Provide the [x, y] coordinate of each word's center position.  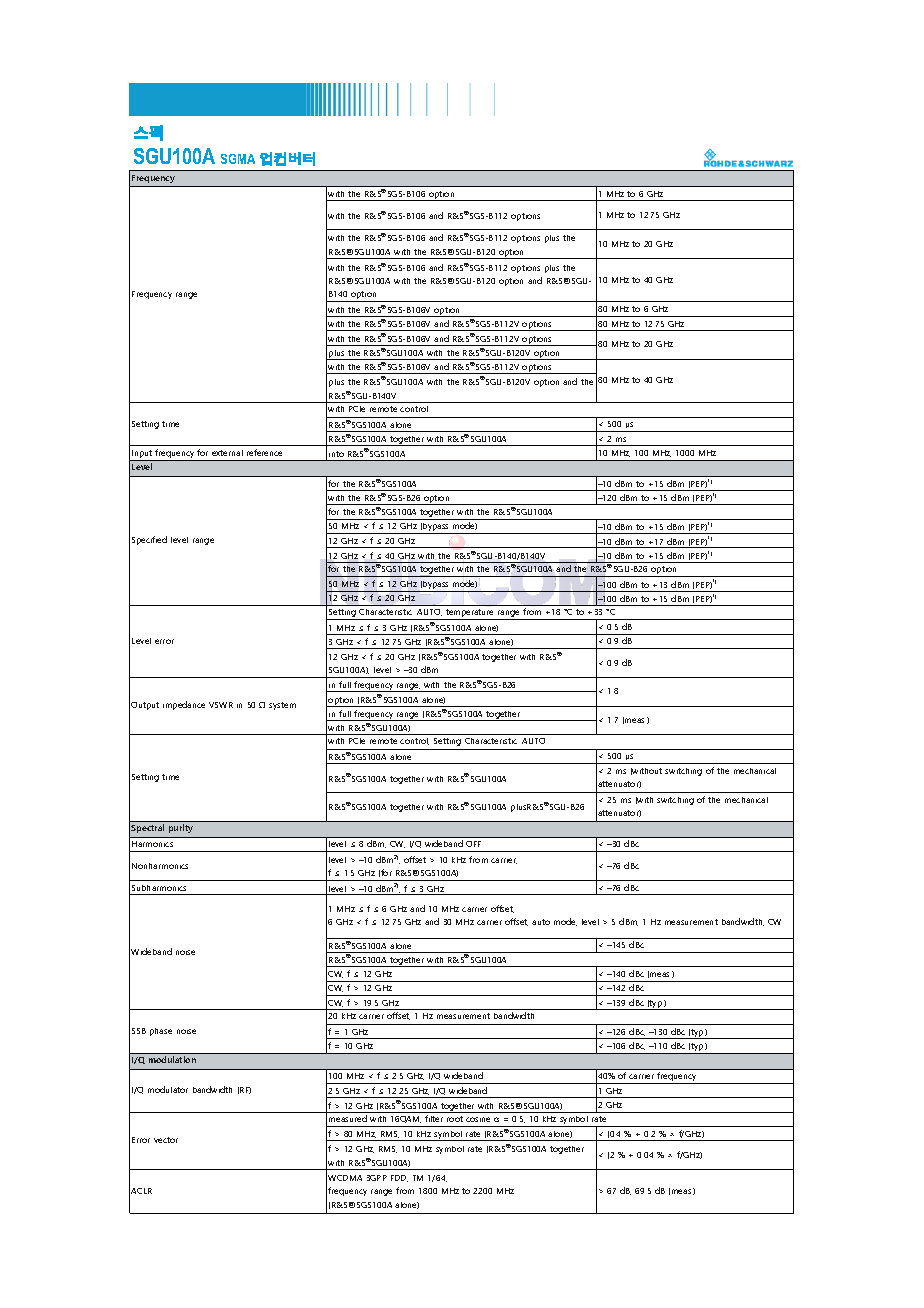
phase [161, 1032]
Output [145, 706]
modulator [168, 1089]
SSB [139, 1031]
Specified [149, 540]
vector [166, 1140]
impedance [184, 705]
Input [142, 455]
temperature [470, 614]
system [282, 706]
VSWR [221, 705]
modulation [172, 1059]
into [336, 454]
